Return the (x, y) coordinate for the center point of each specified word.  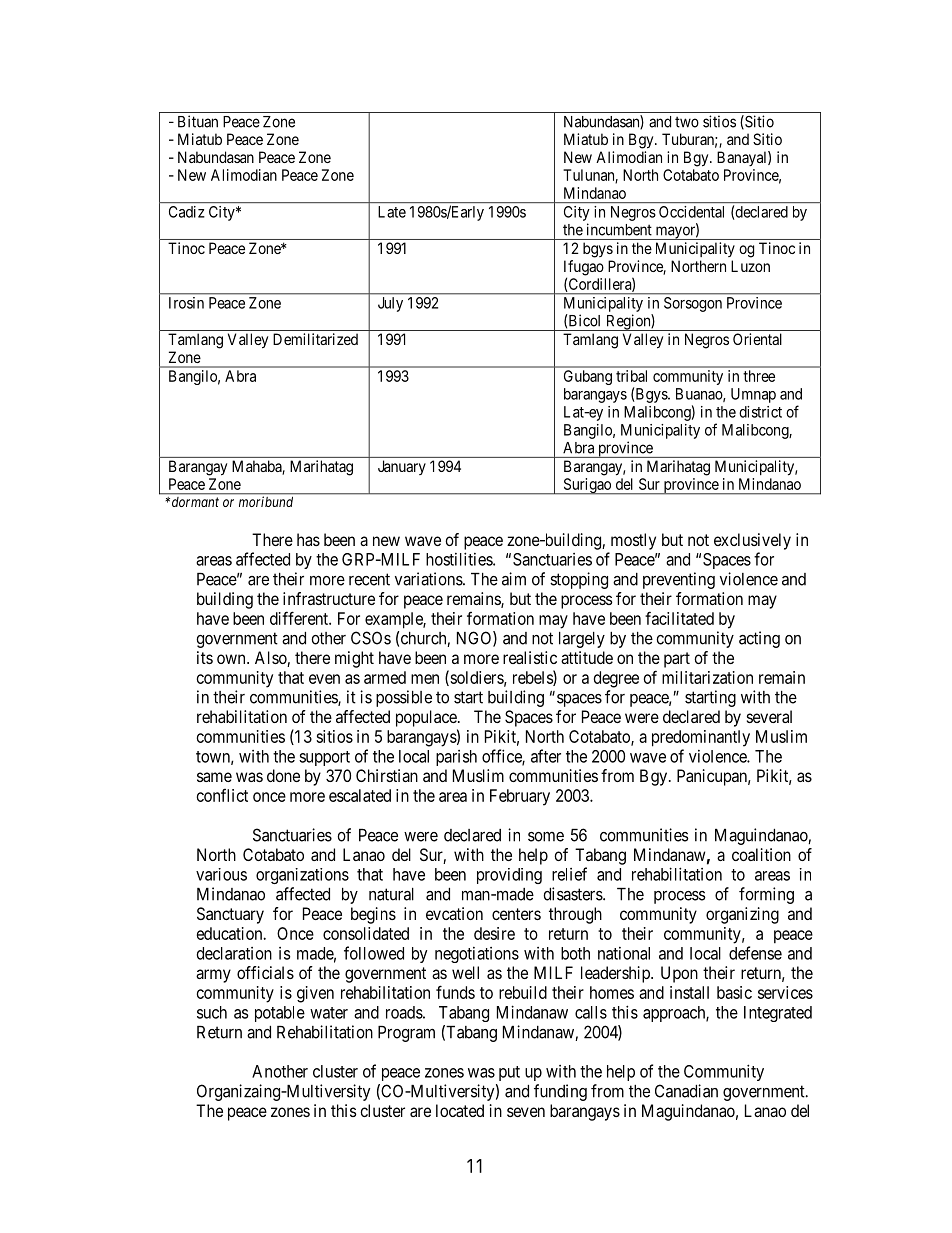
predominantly (701, 738)
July (390, 304)
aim (514, 579)
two (687, 122)
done (283, 775)
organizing (742, 915)
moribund (266, 501)
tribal (631, 376)
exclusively (752, 541)
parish (456, 758)
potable (280, 1014)
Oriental (757, 339)
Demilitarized (315, 339)
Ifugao (584, 269)
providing (509, 876)
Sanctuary (230, 915)
